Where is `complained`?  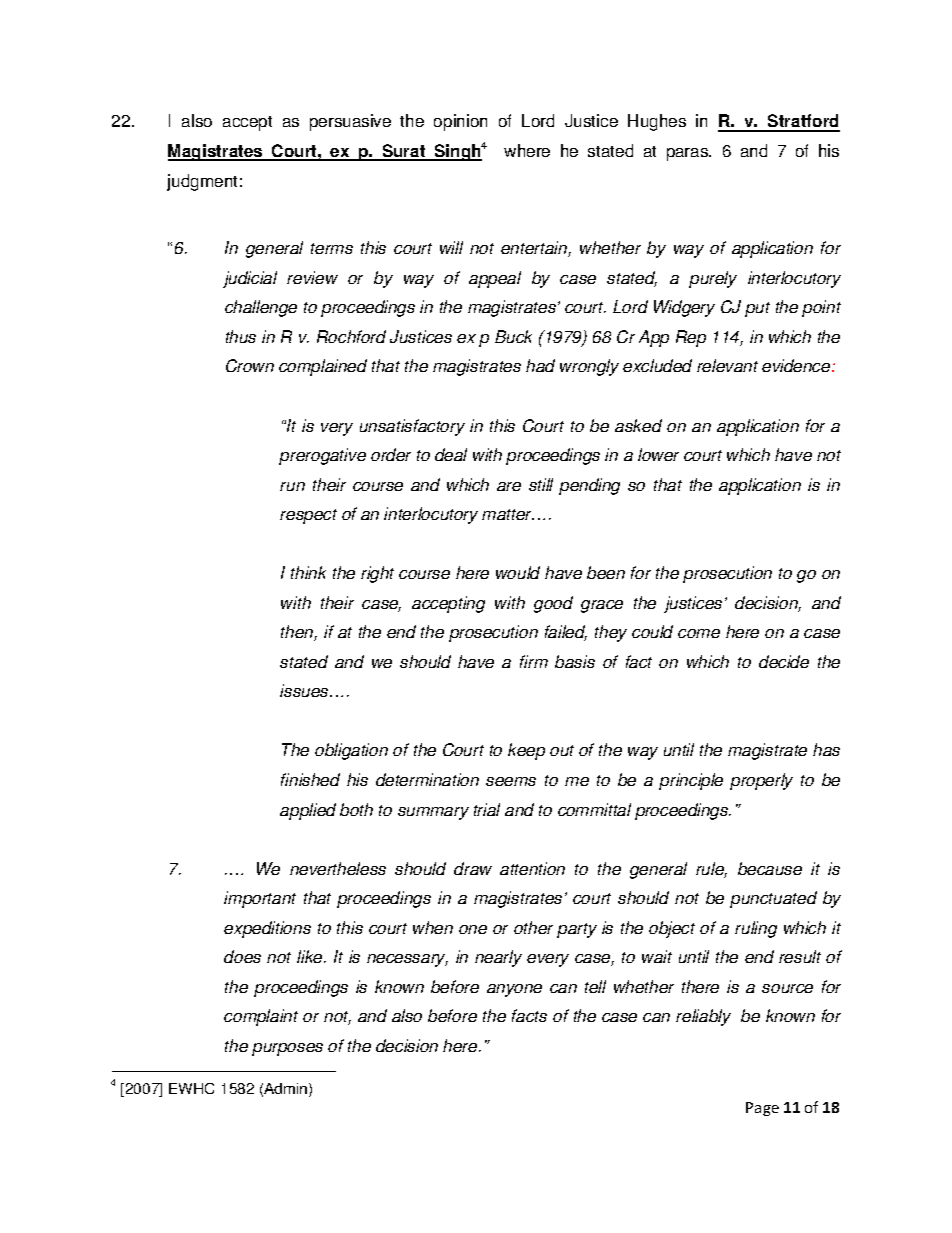
complained is located at coordinates (323, 367).
